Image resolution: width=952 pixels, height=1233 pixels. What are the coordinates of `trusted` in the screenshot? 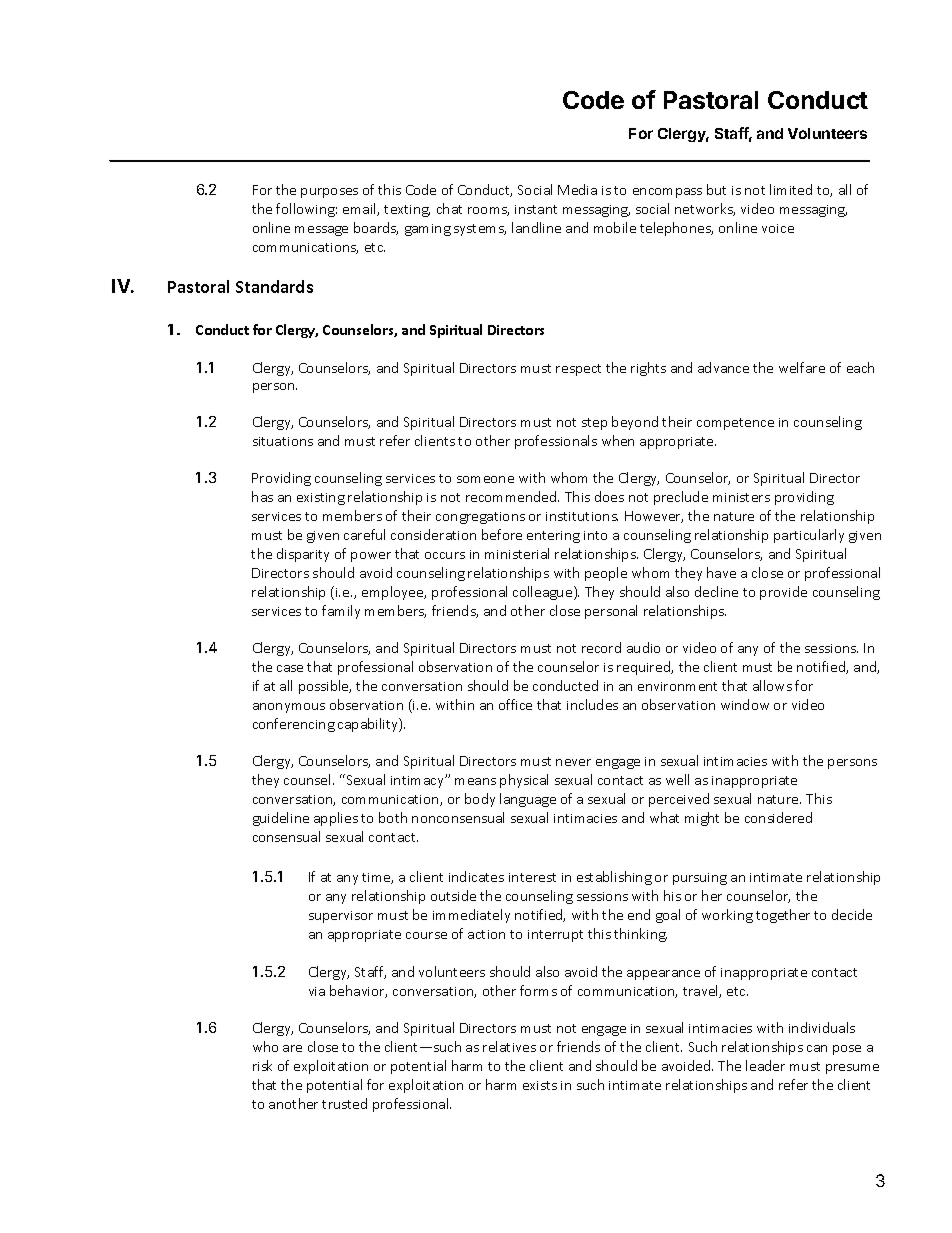 It's located at (344, 1103).
